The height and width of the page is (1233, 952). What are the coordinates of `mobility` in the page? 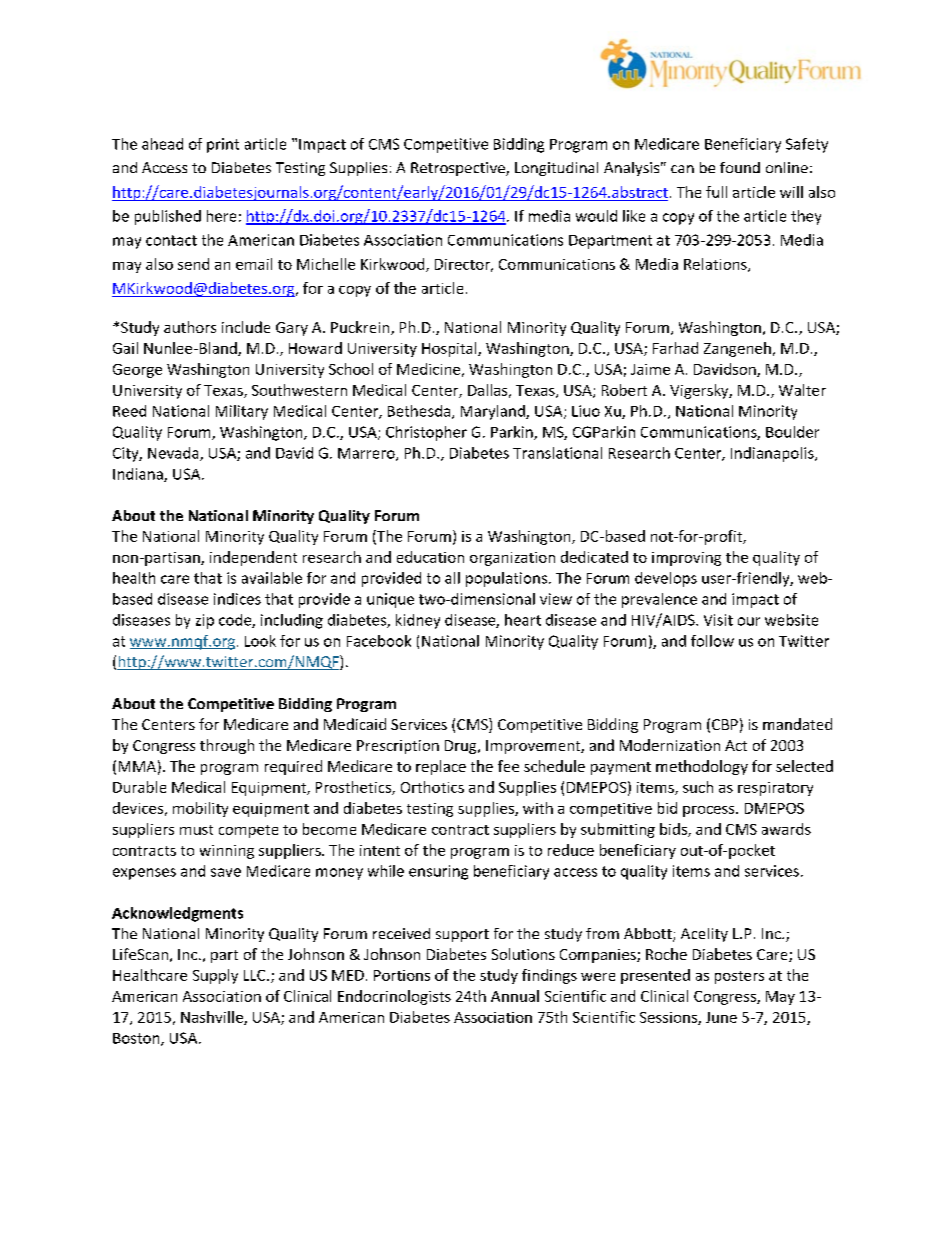 It's located at (200, 809).
